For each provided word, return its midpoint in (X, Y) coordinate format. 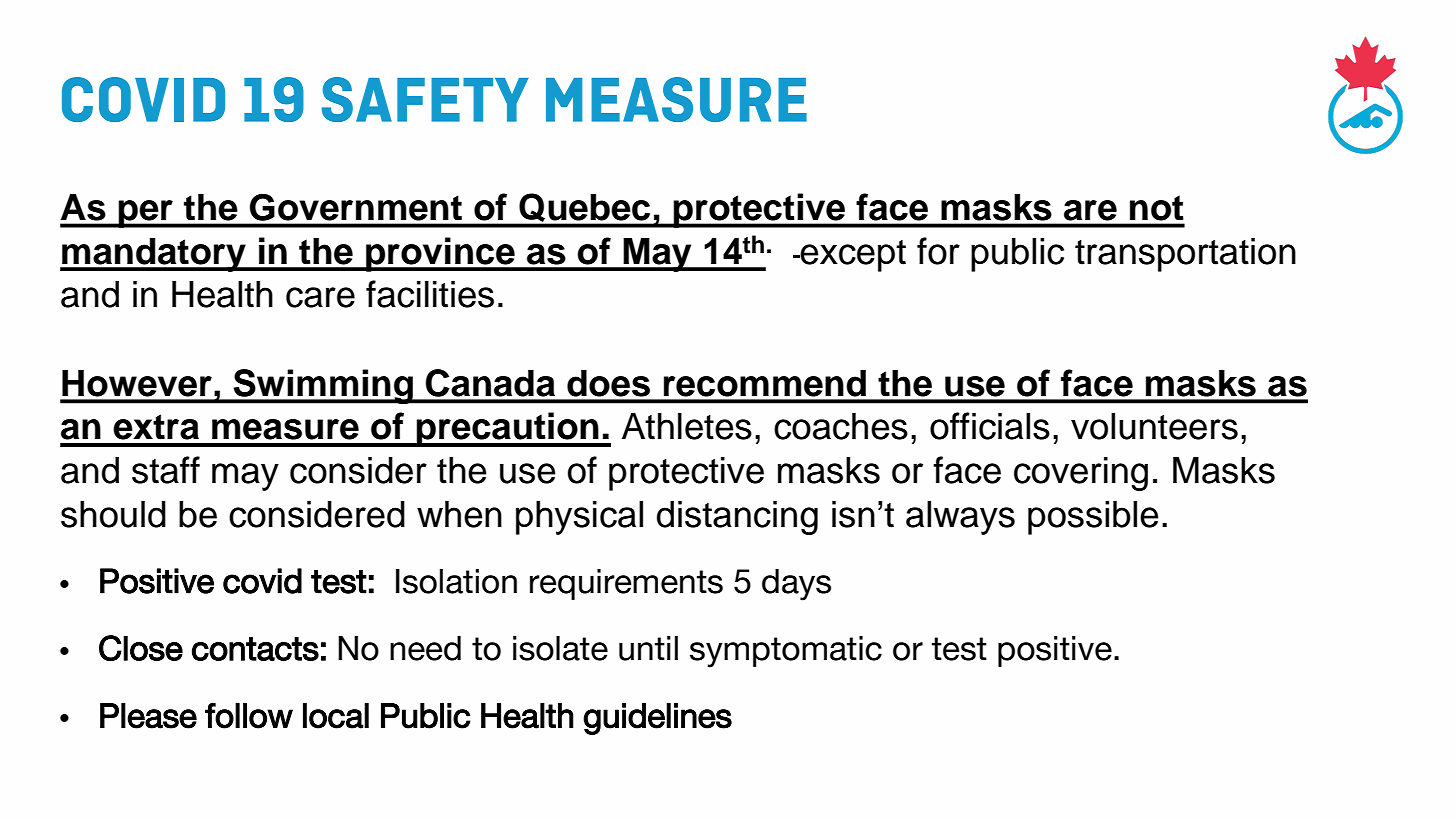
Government (356, 207)
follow (249, 716)
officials (990, 426)
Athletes (687, 426)
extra (156, 427)
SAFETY (425, 99)
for (938, 251)
